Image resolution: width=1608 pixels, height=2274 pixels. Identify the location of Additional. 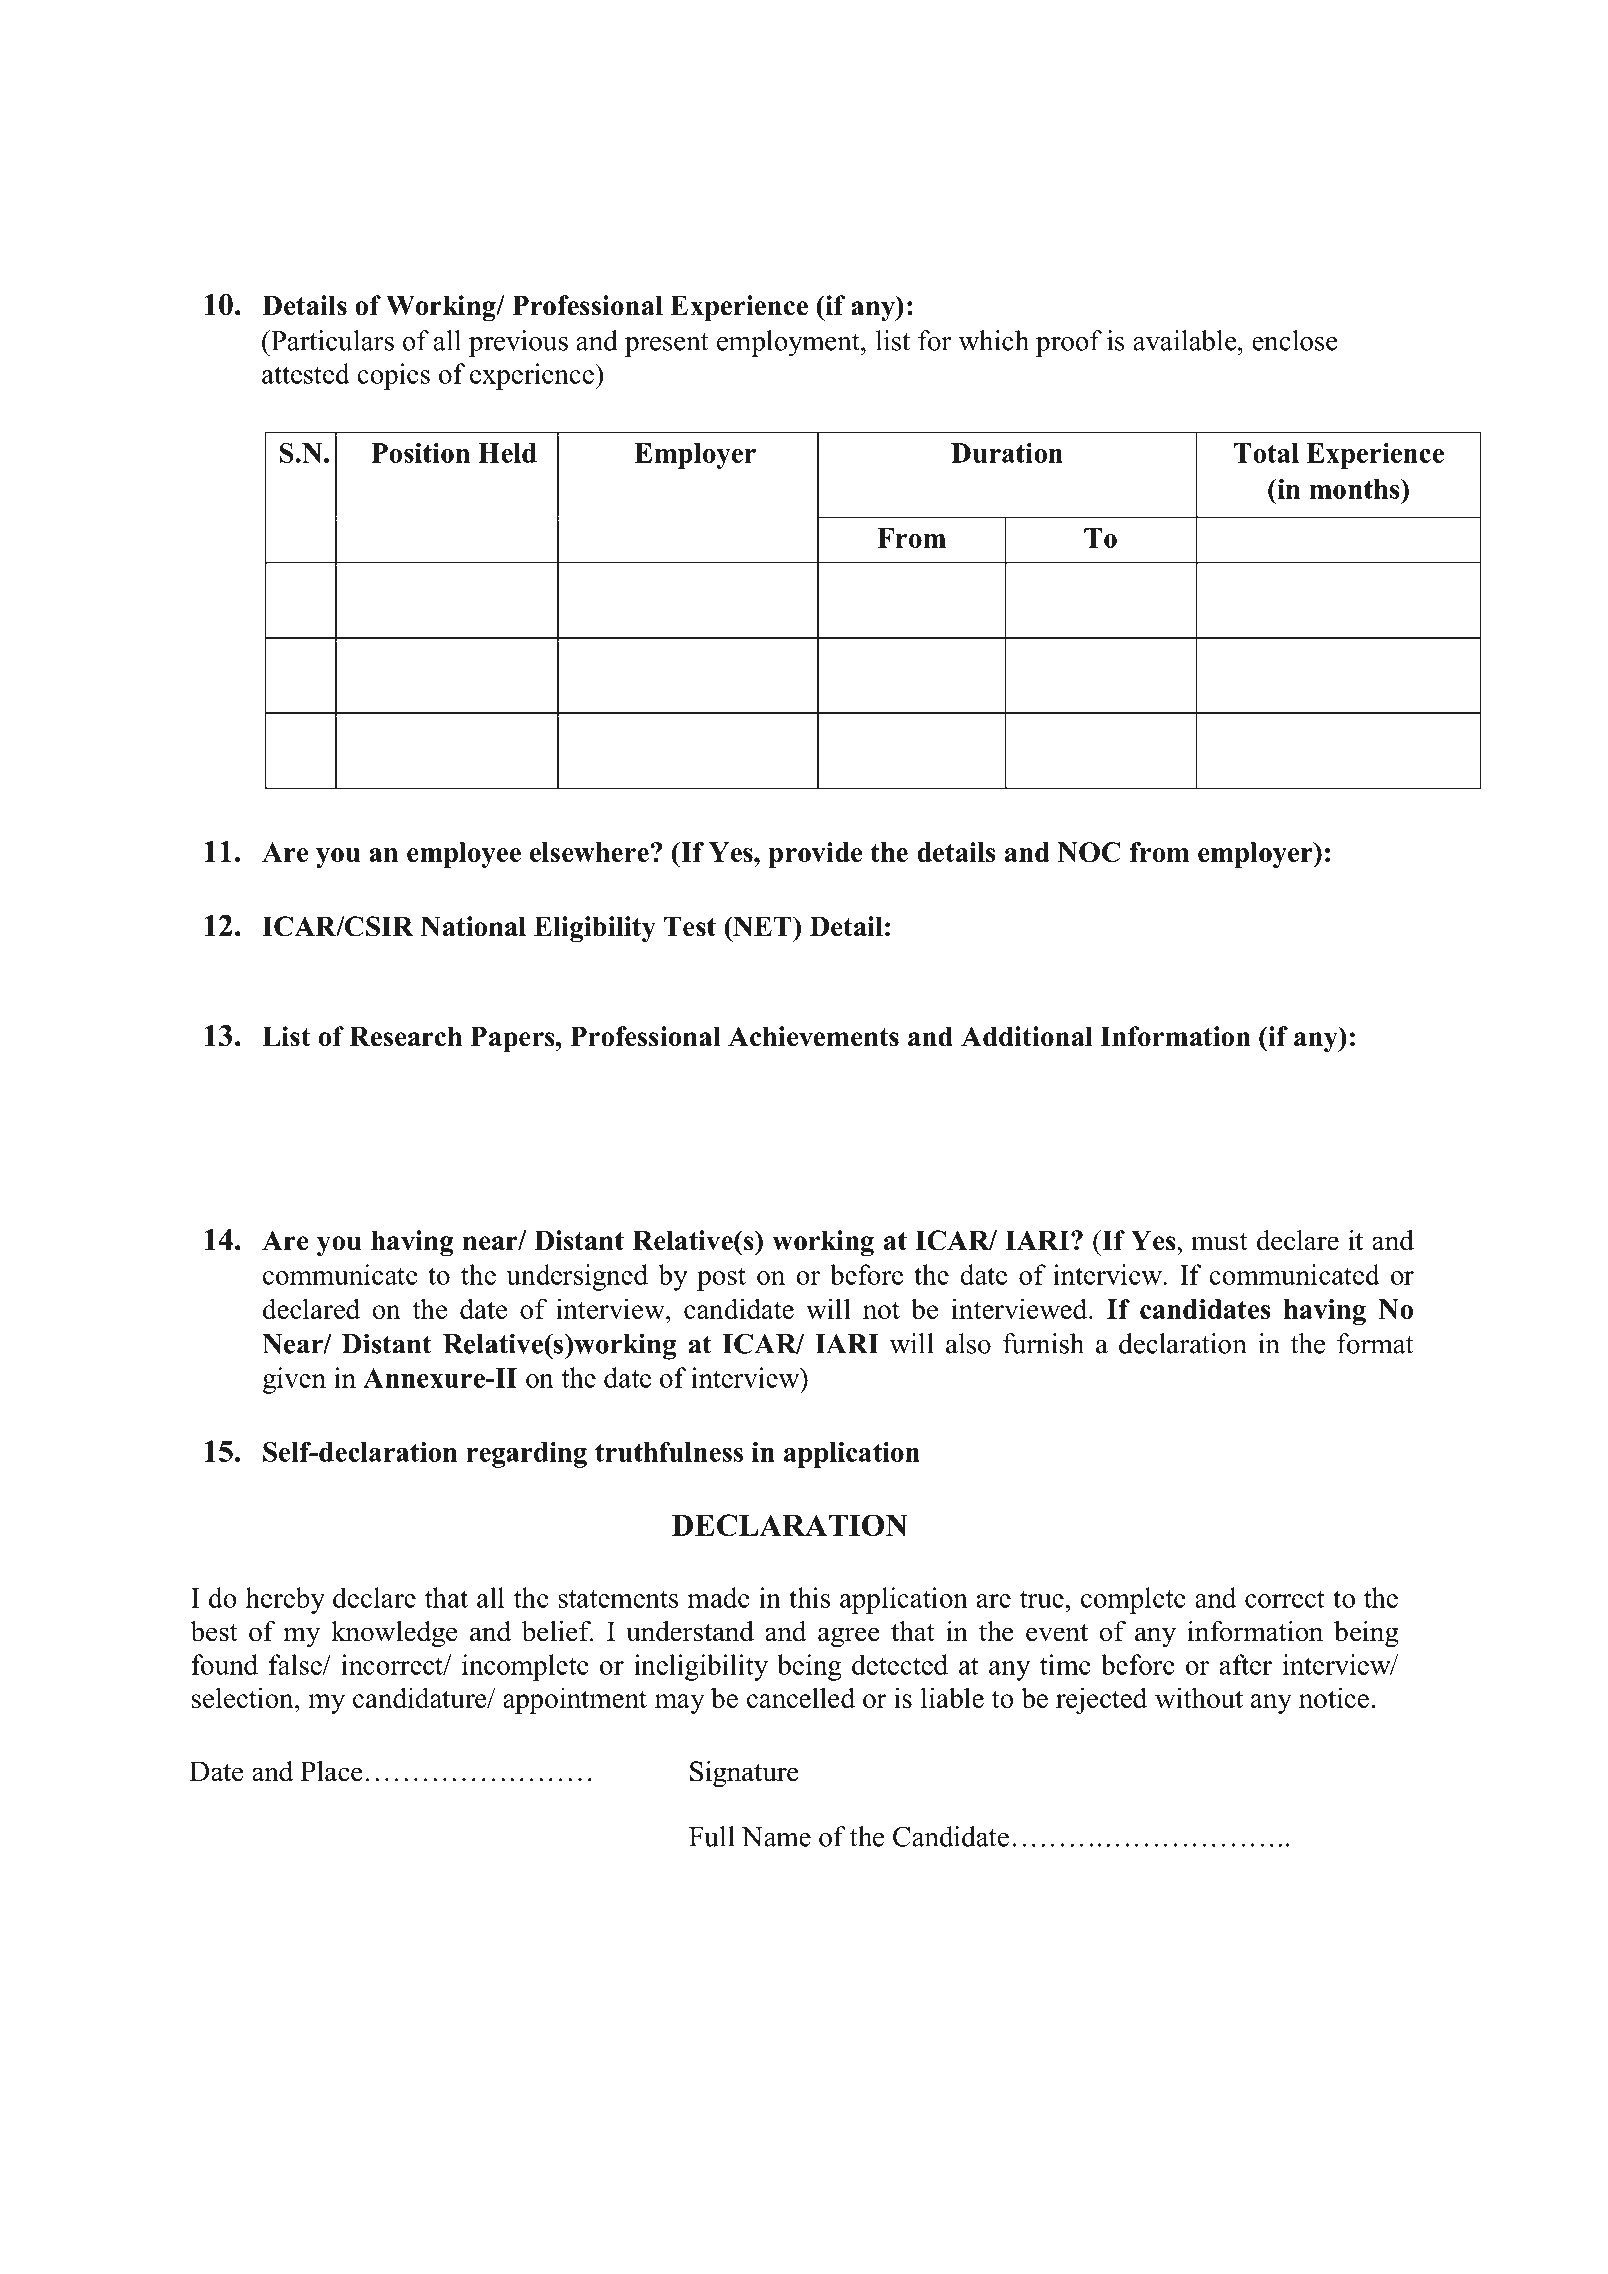
(1026, 1036).
